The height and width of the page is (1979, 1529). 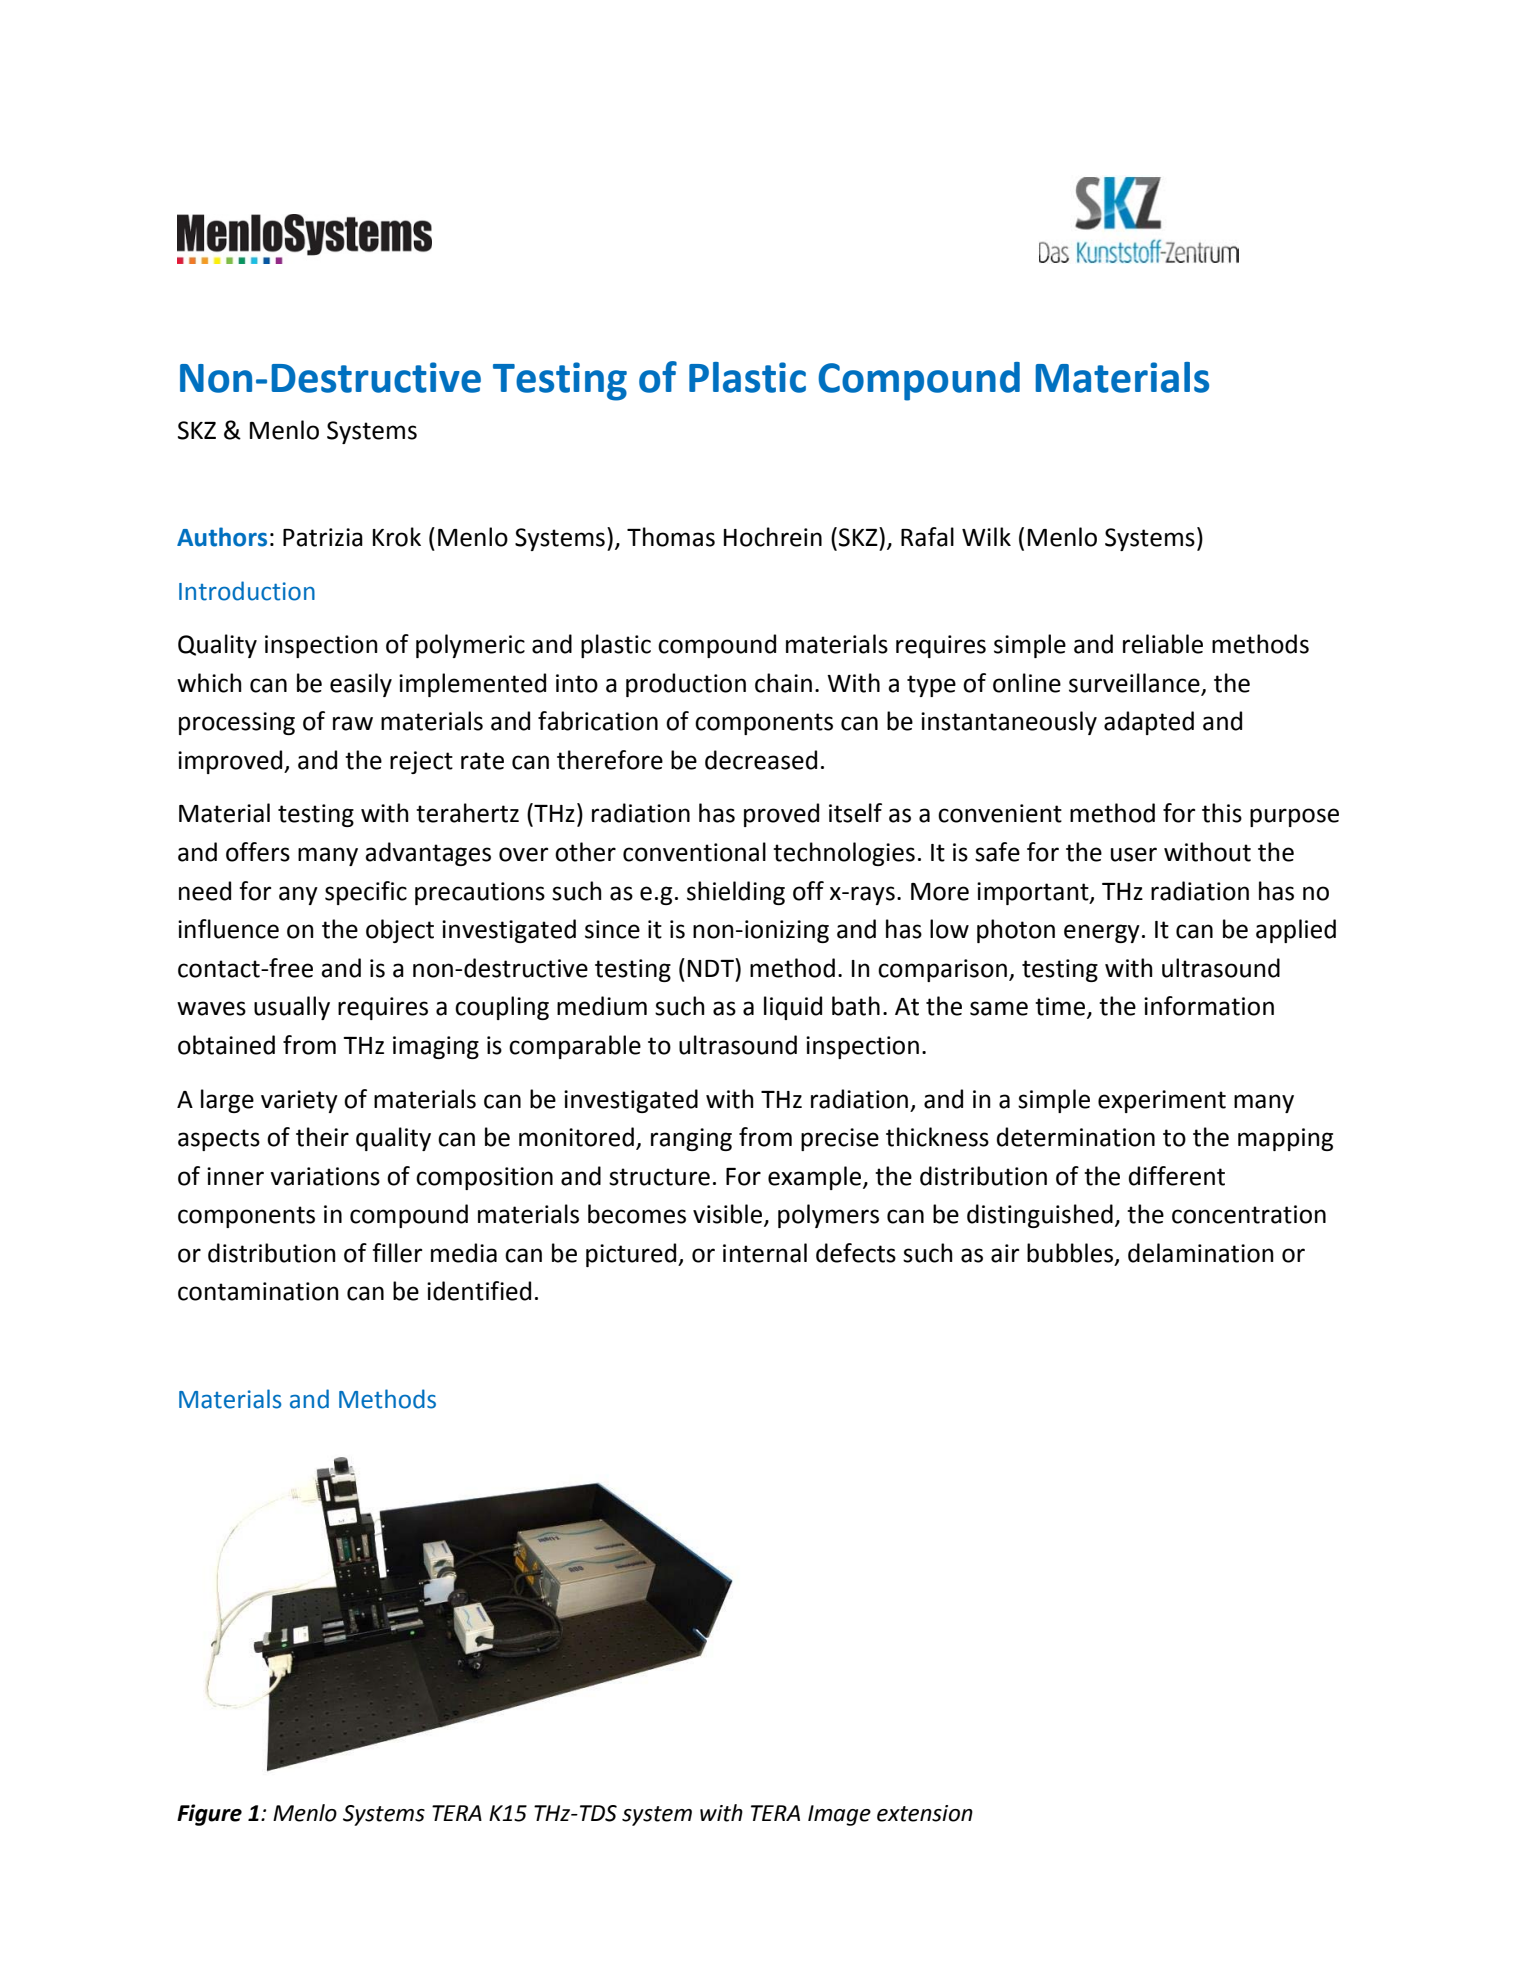 I want to click on delamination, so click(x=1201, y=1253).
